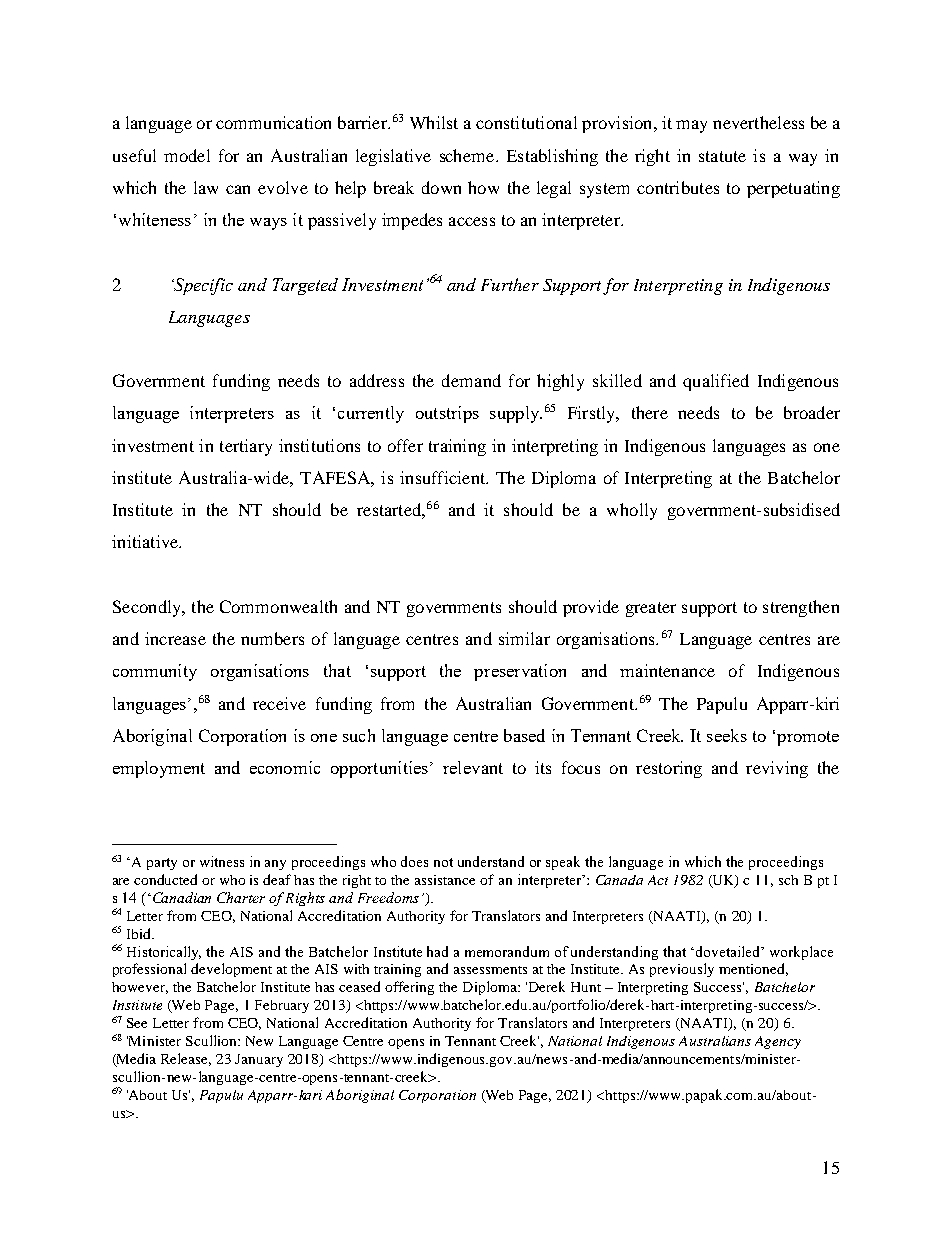 The width and height of the screenshot is (952, 1233). Describe the element at coordinates (490, 970) in the screenshot. I see `assessments` at that location.
